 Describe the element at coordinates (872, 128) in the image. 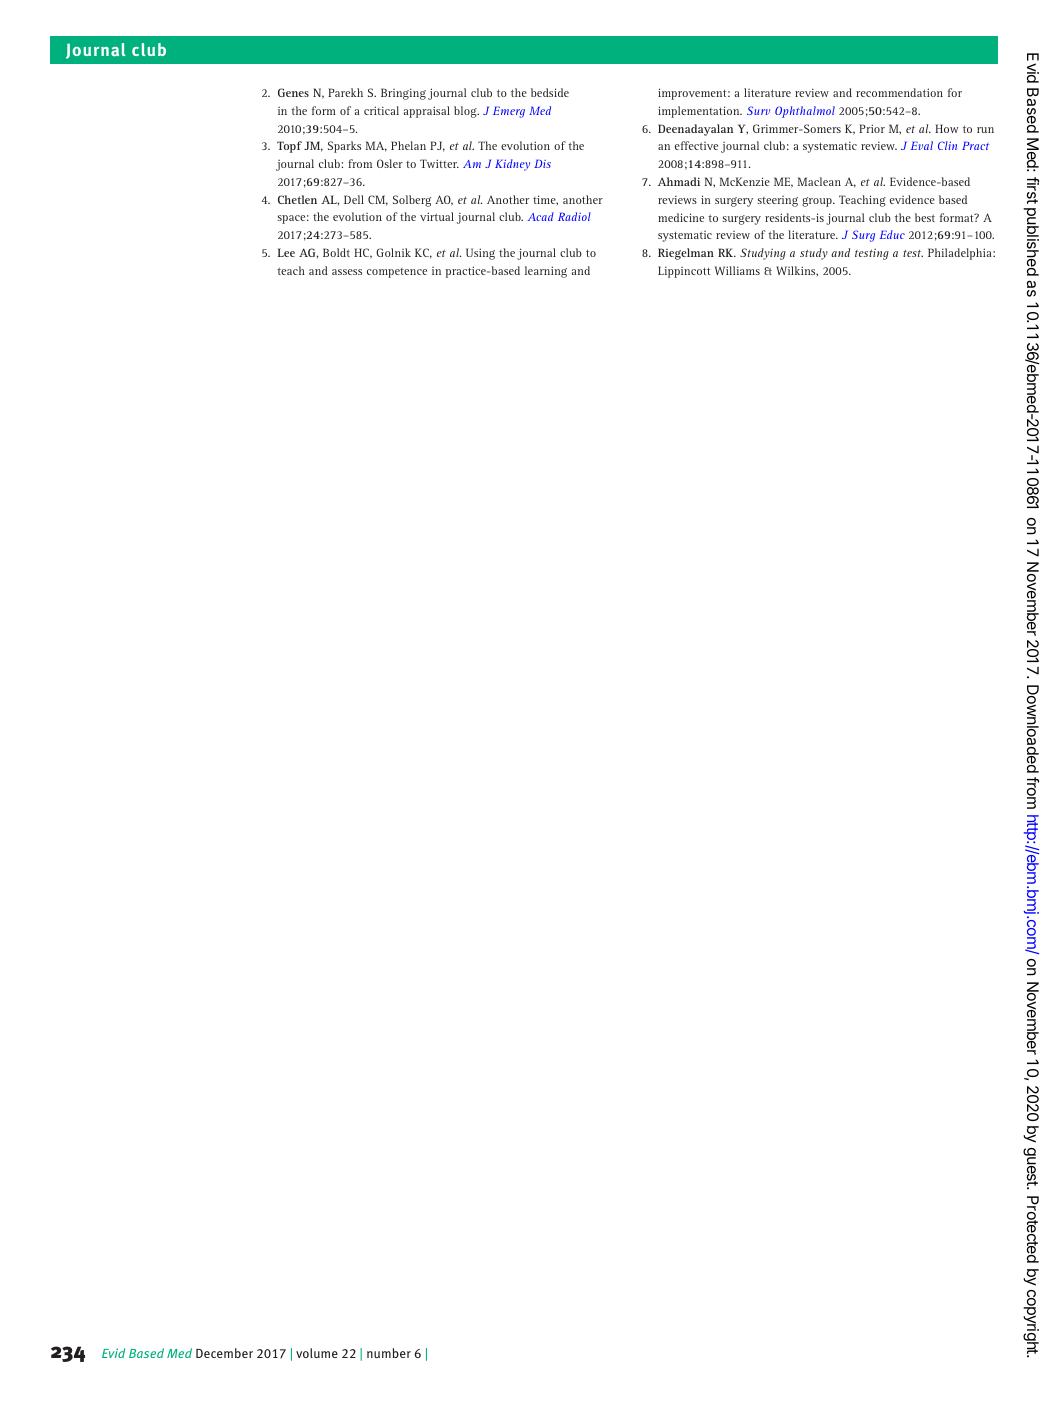

I see `Prior` at that location.
